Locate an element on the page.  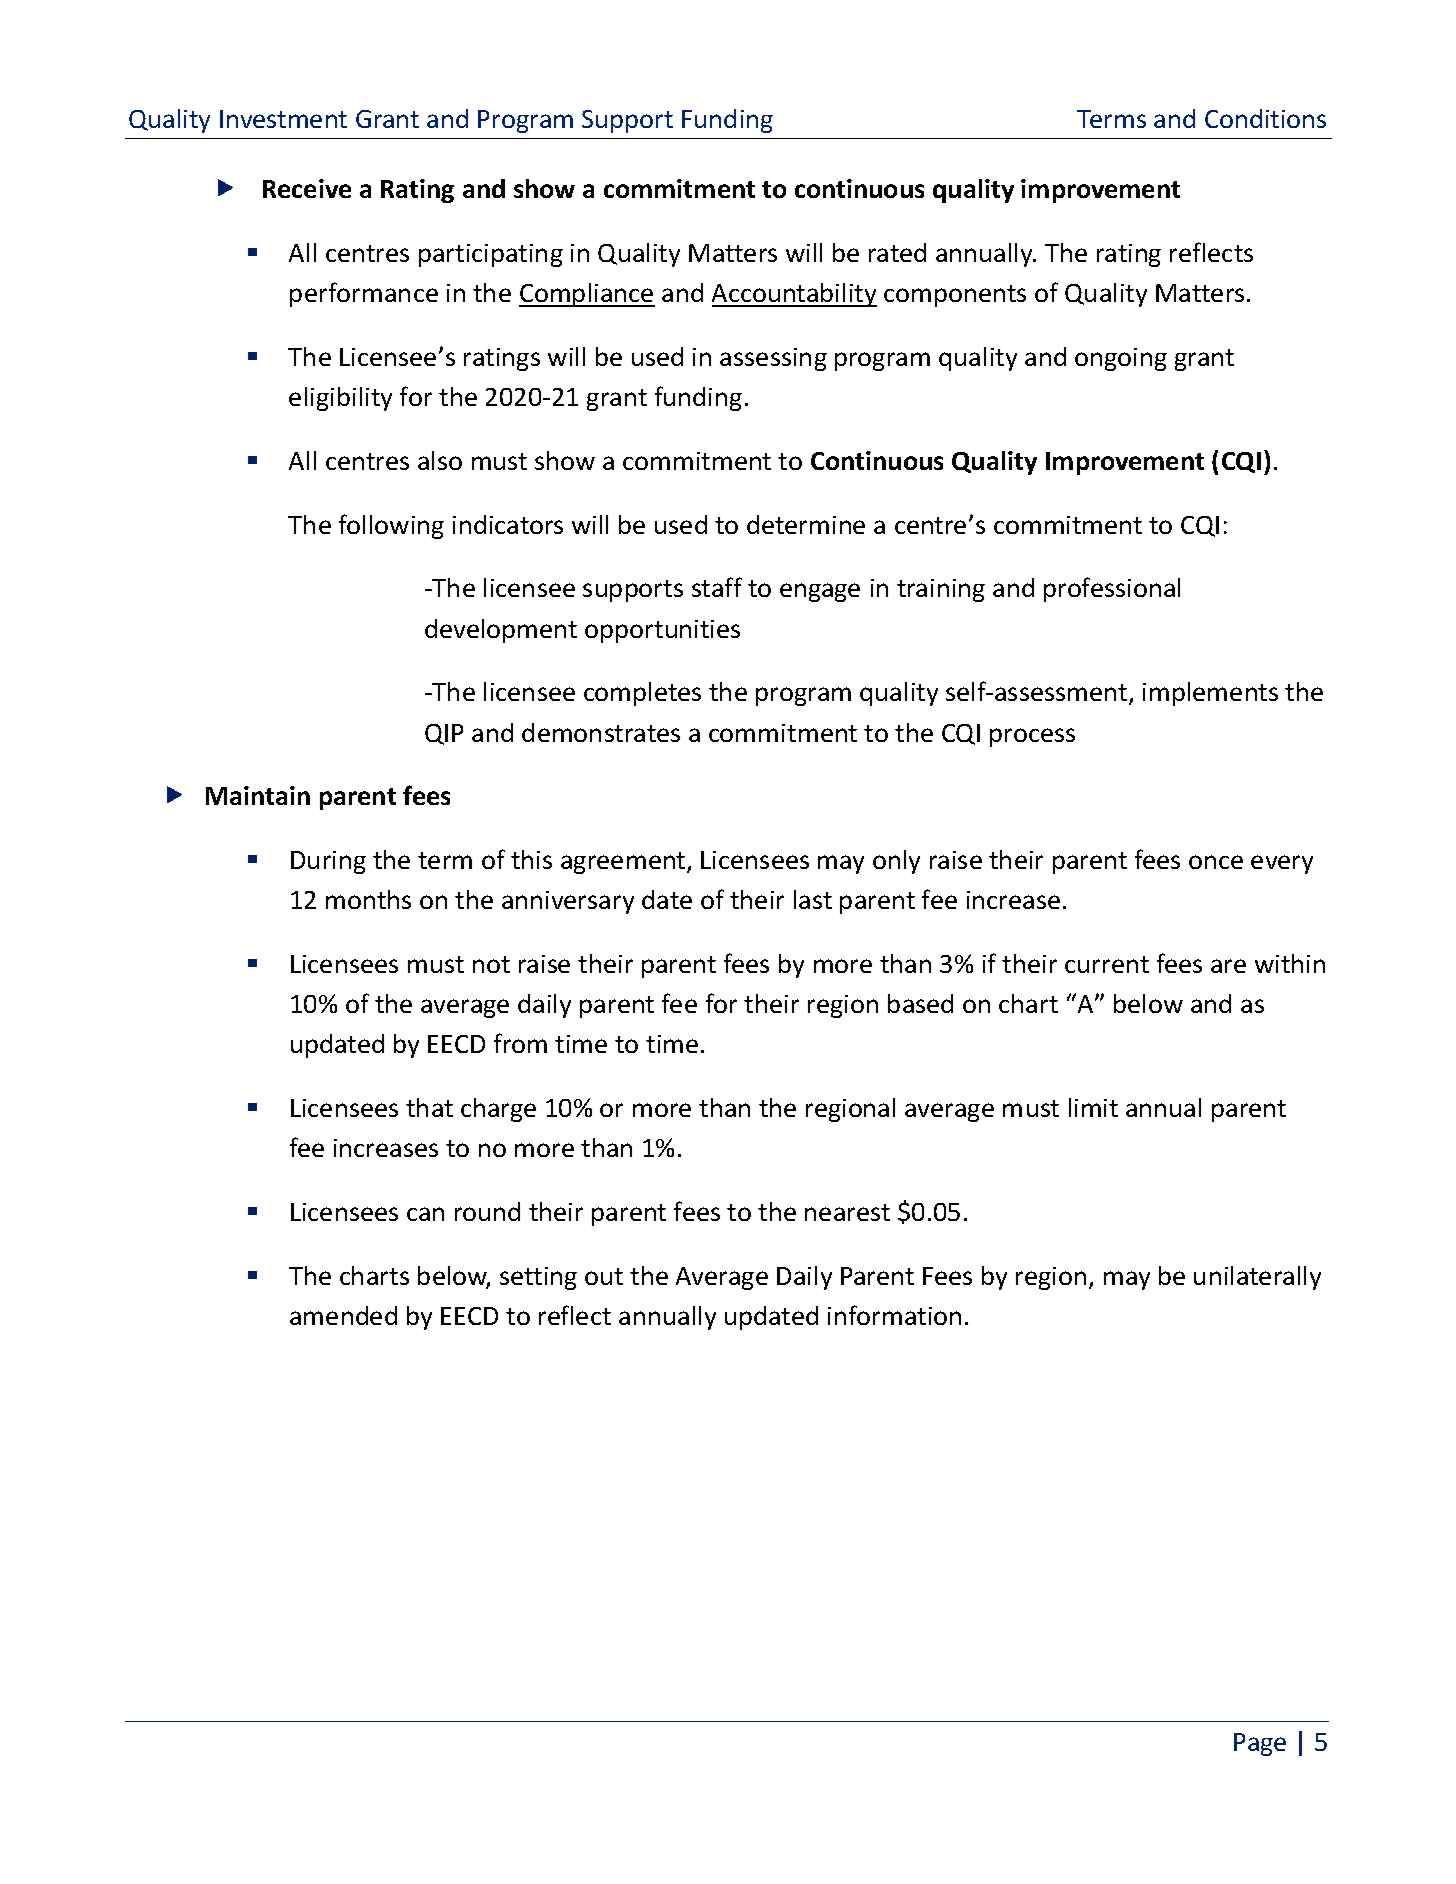
setting is located at coordinates (538, 1278).
